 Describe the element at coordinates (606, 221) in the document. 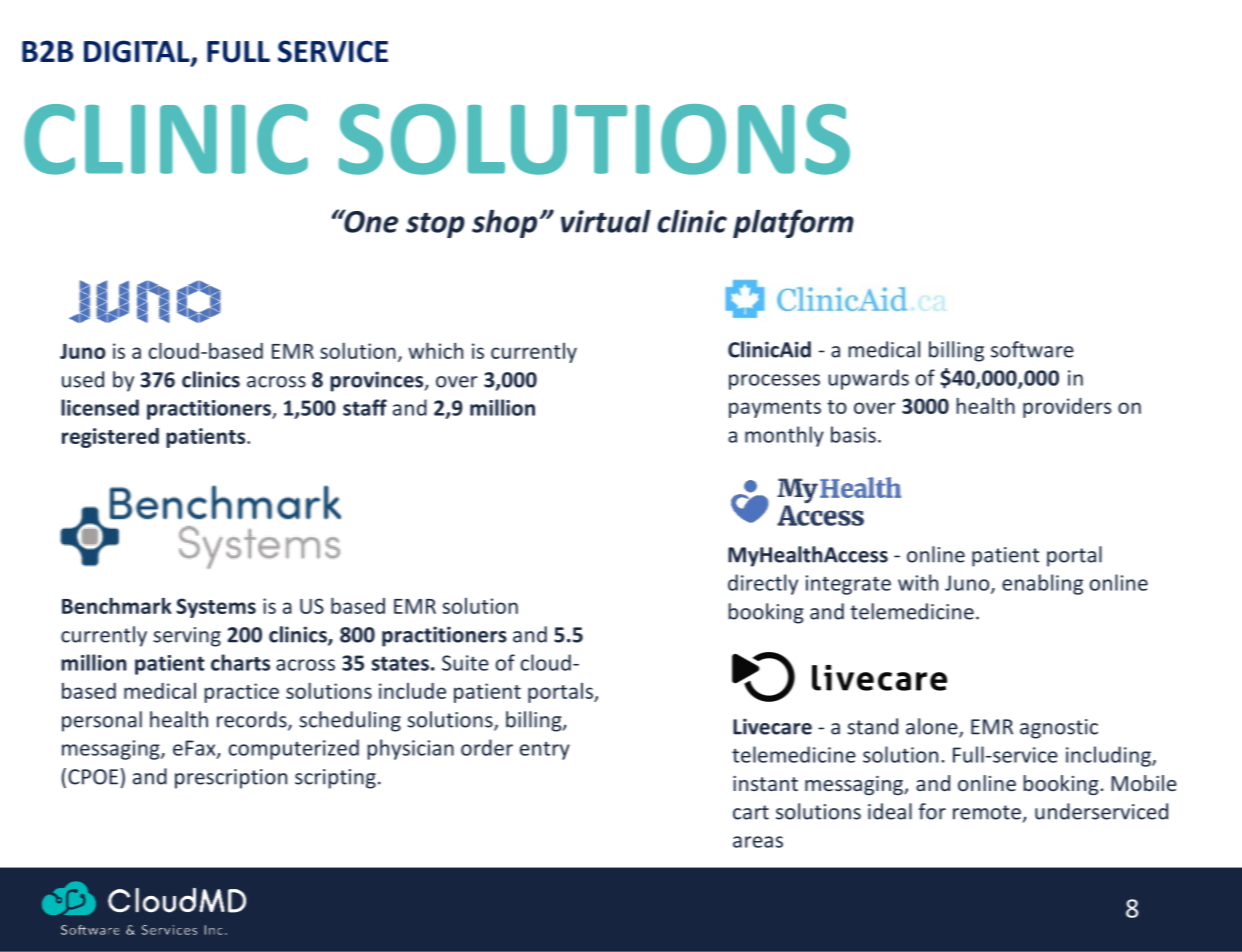

I see `virtual` at that location.
